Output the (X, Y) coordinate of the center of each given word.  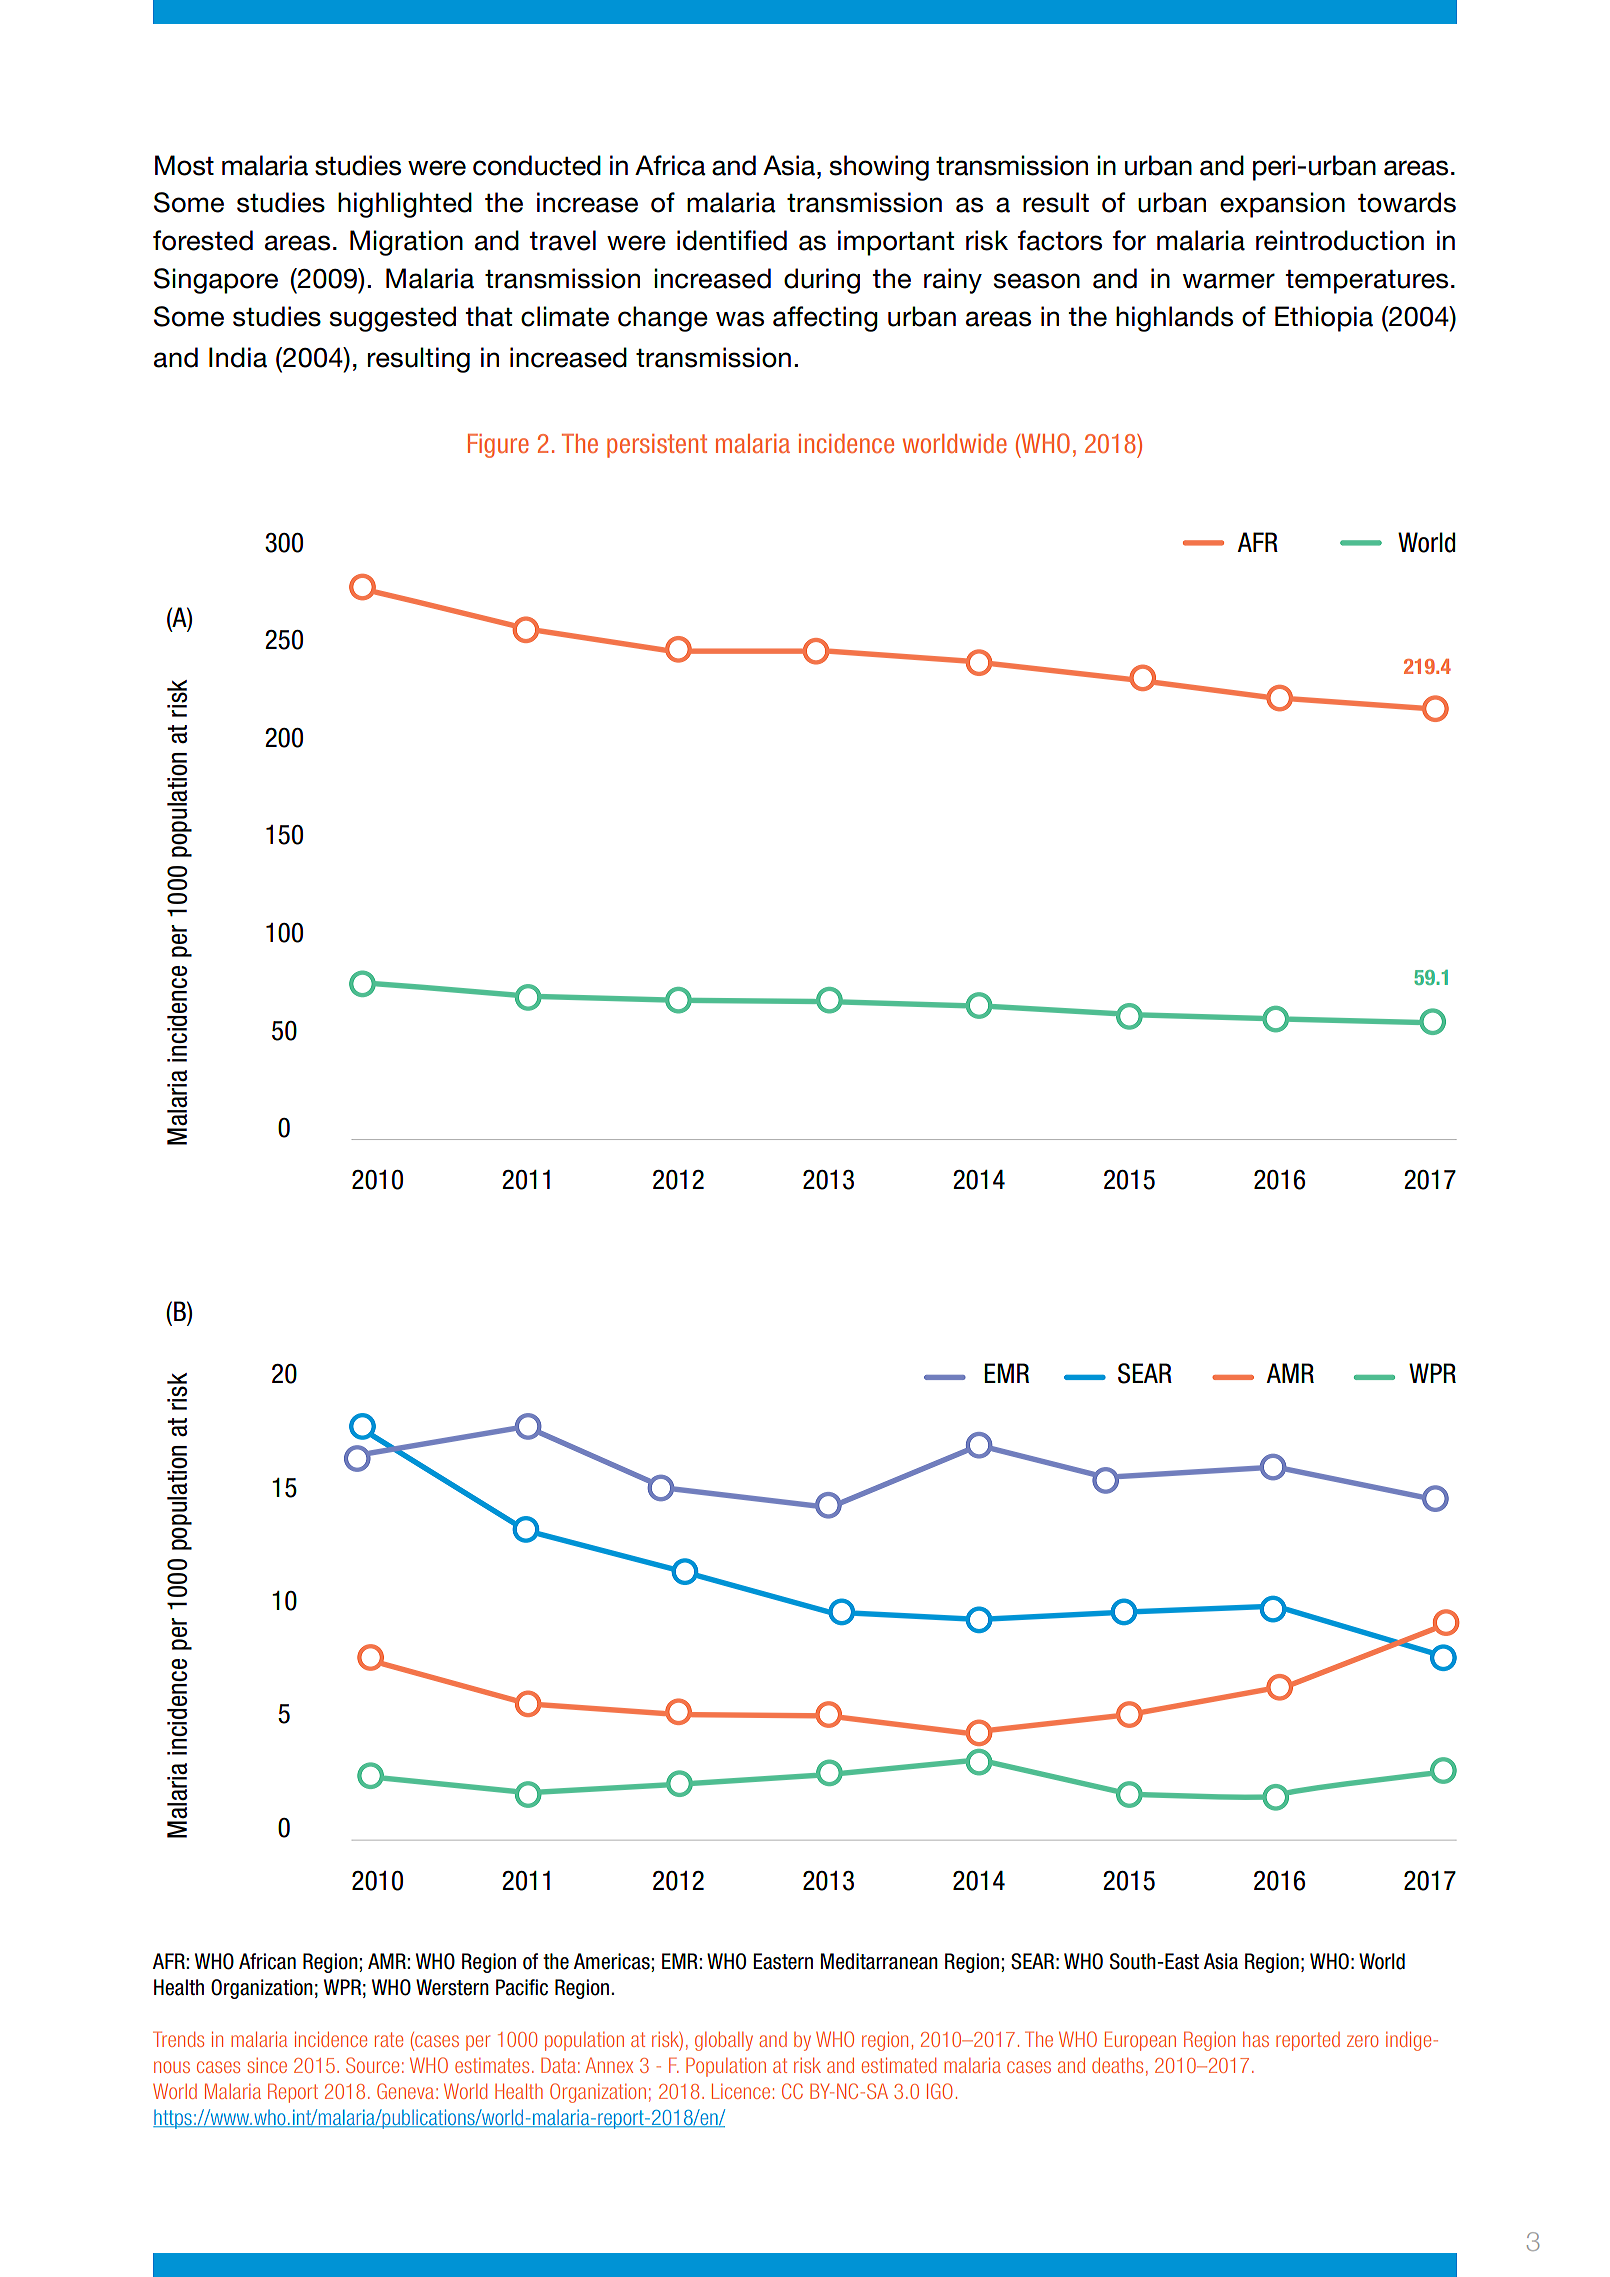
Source (372, 2065)
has (1256, 2039)
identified (732, 240)
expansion (1282, 205)
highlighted (405, 205)
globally (724, 2041)
